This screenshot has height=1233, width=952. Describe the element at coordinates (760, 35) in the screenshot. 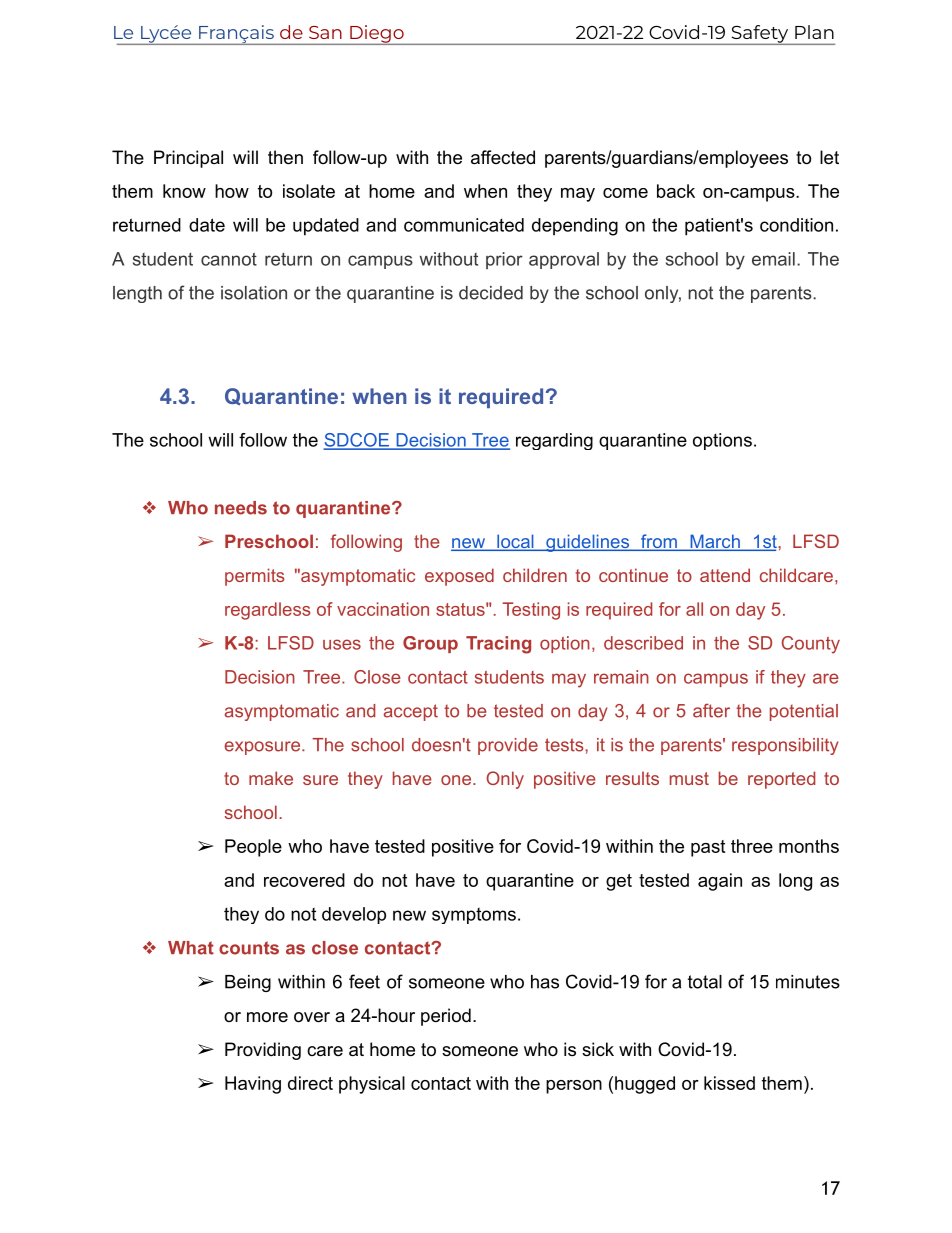

I see `Safety` at that location.
